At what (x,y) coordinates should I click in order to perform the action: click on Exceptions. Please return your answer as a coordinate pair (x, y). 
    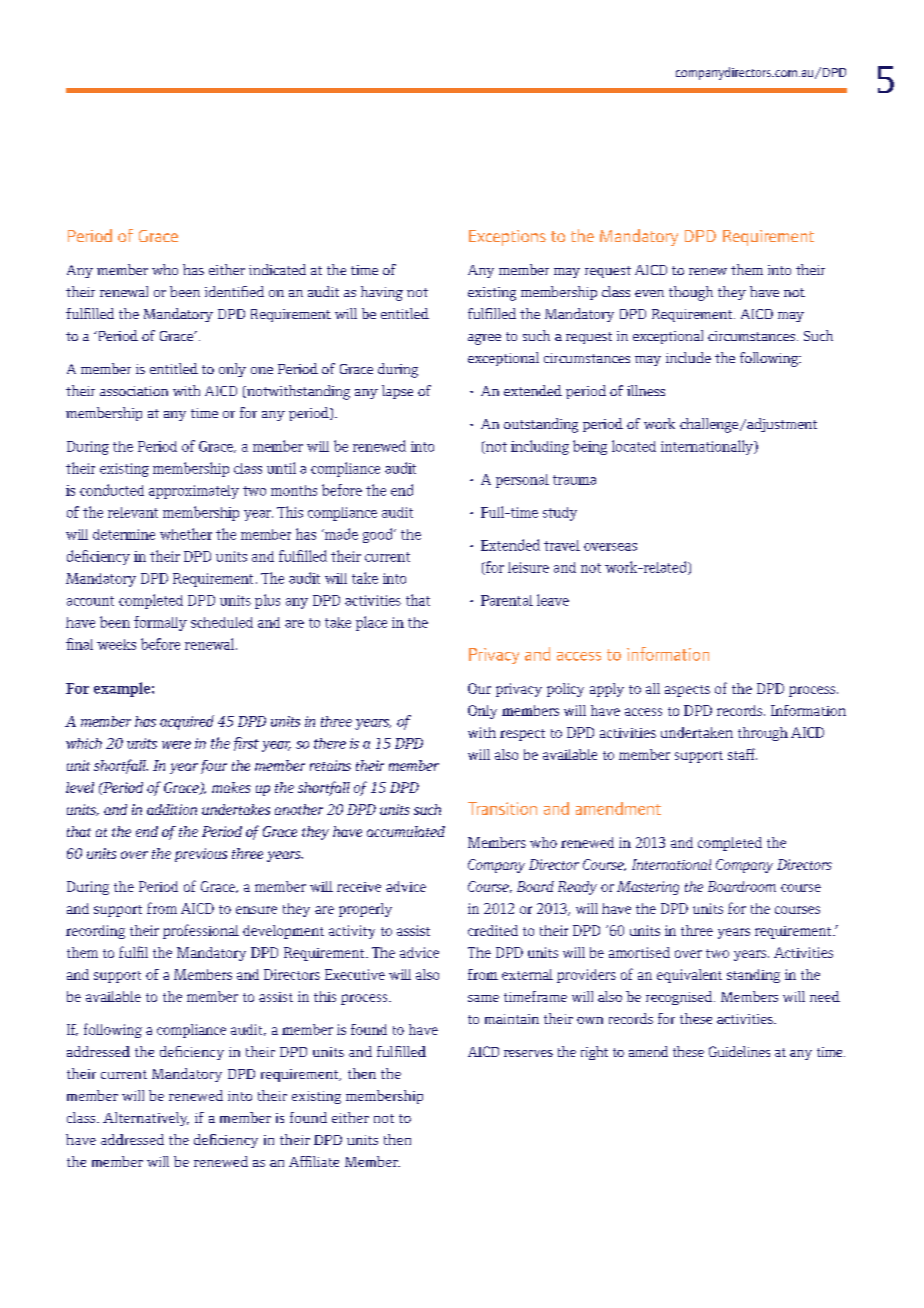
    Looking at the image, I should click on (507, 238).
